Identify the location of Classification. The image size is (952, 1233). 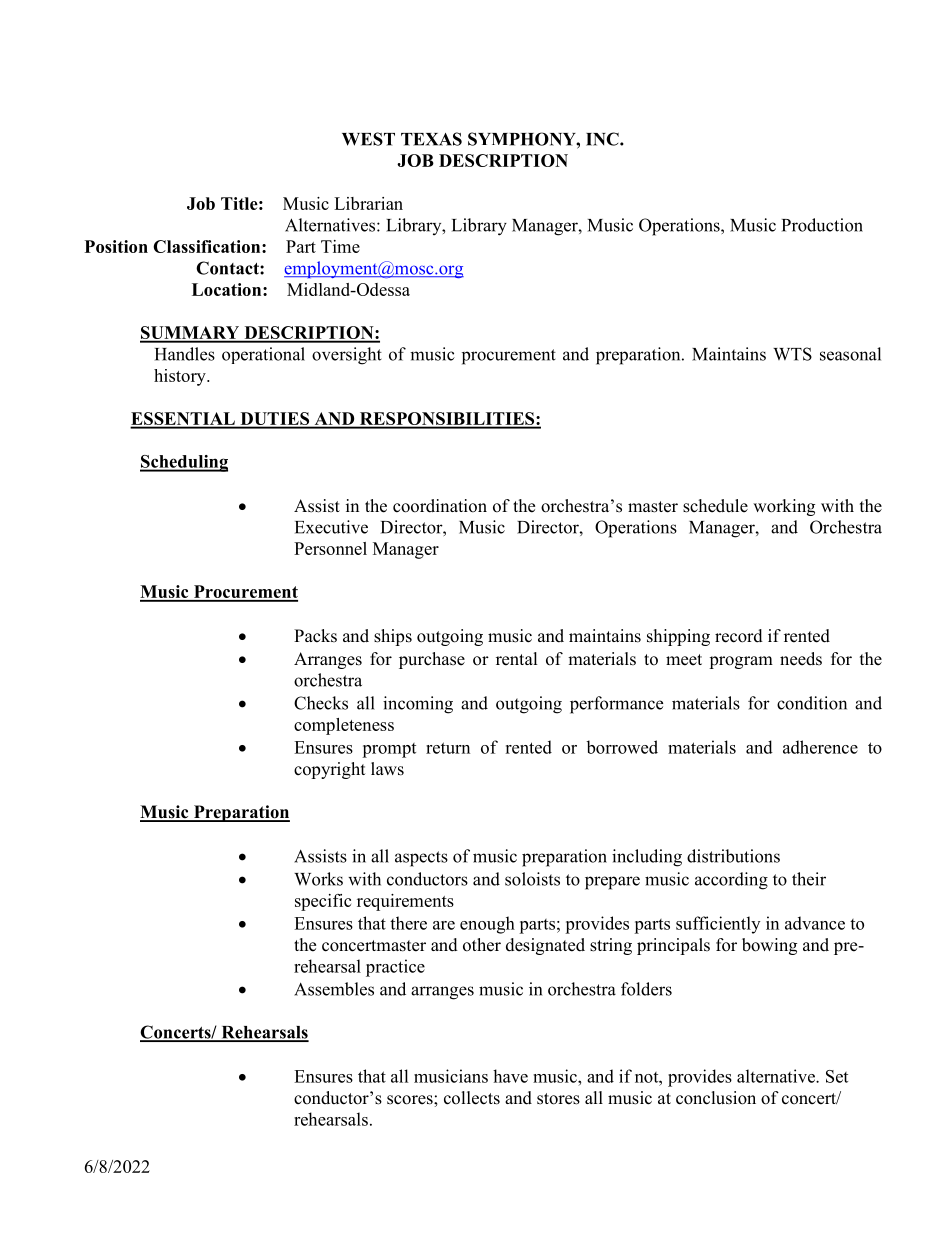
(208, 246).
